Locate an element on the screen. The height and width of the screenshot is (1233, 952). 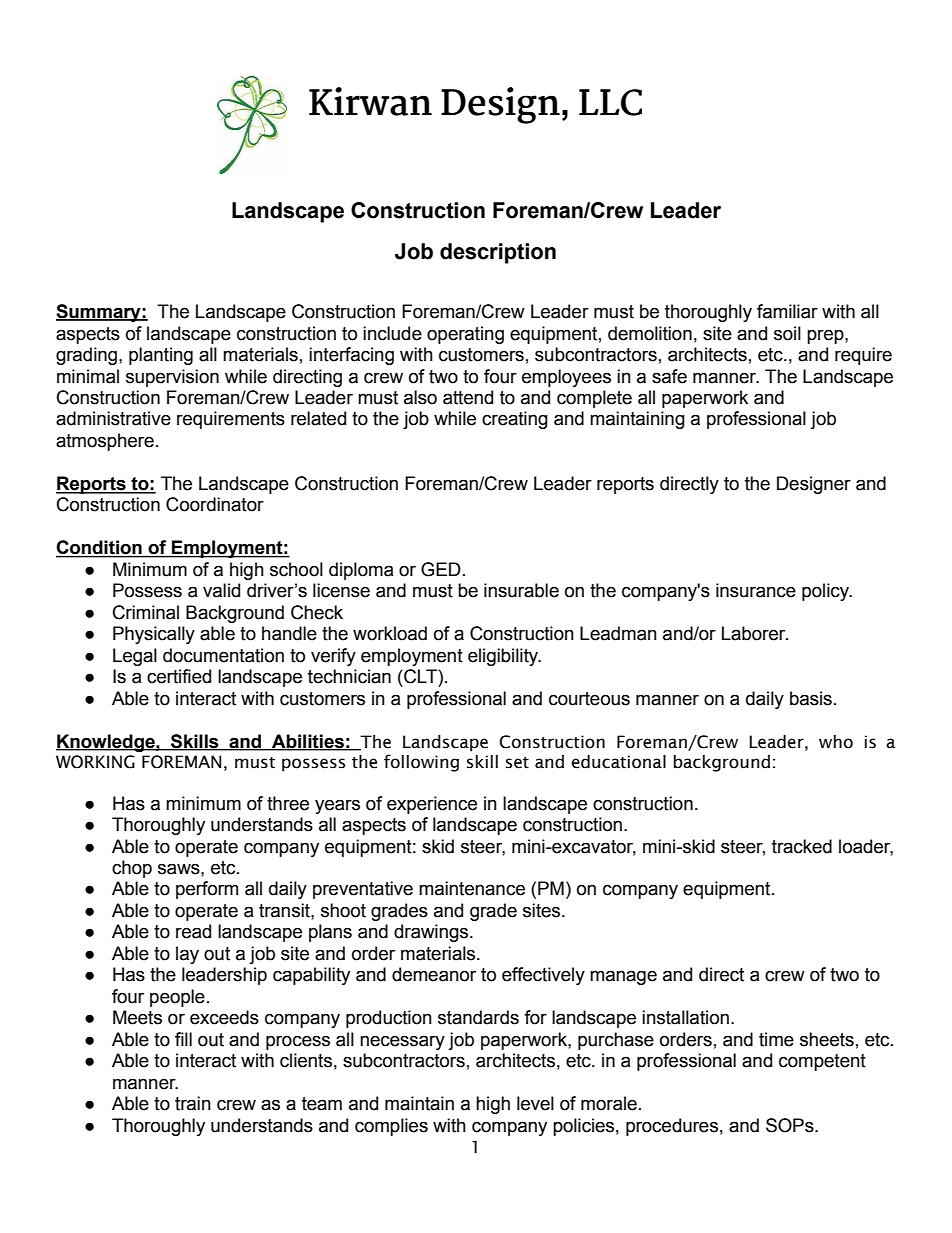
Laborer is located at coordinates (755, 633).
